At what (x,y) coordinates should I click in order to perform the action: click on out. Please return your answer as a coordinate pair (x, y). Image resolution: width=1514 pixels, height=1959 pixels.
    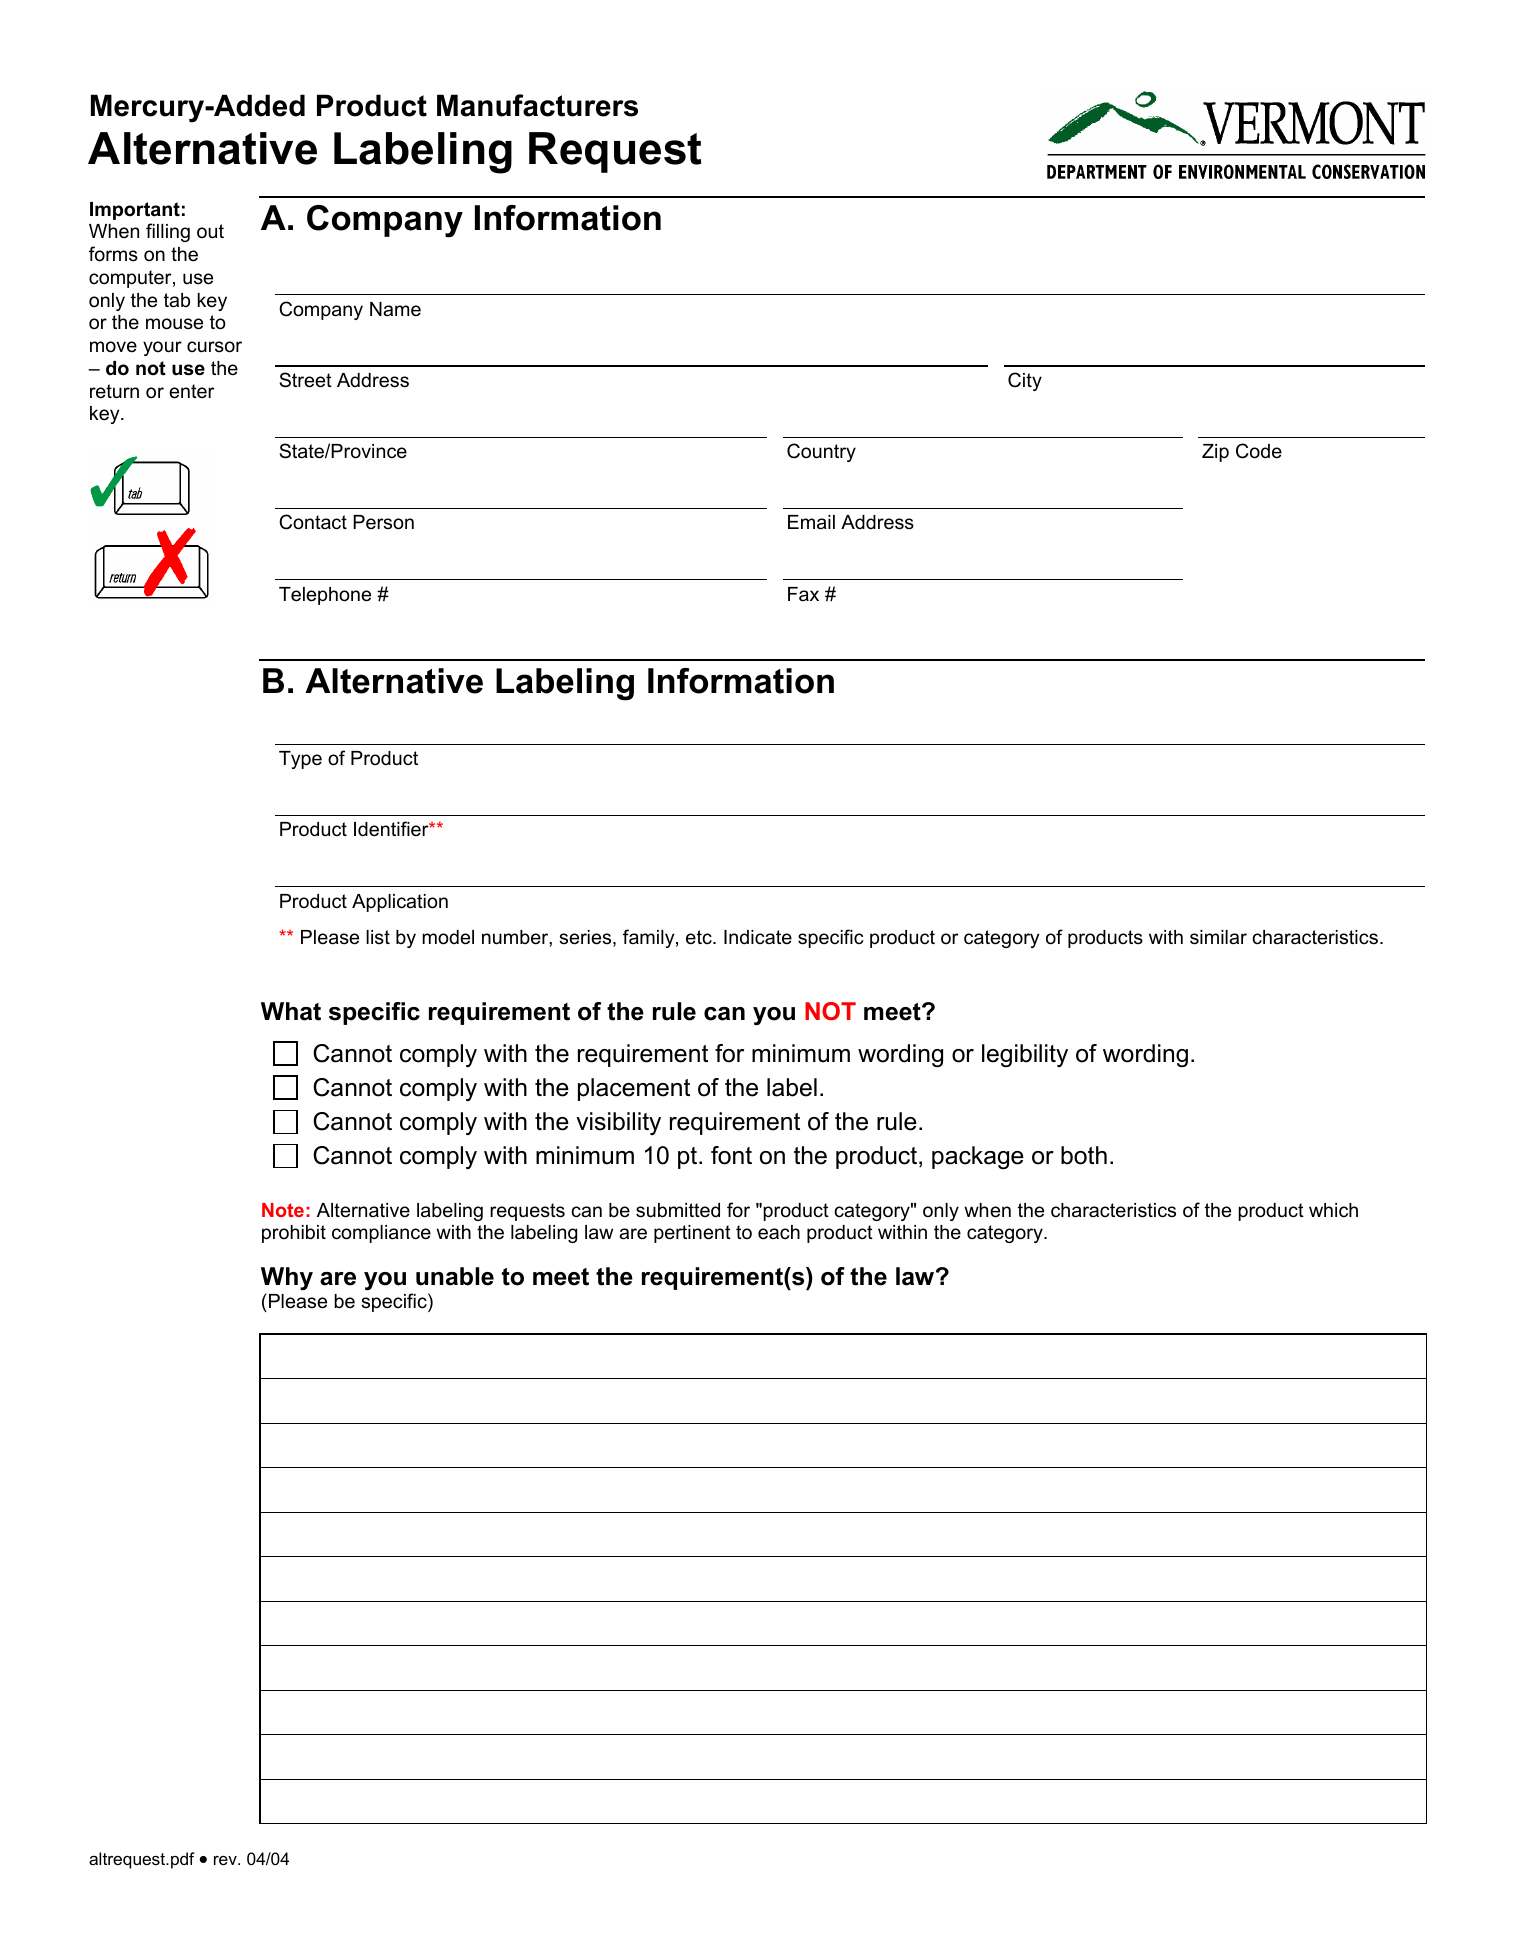
    Looking at the image, I should click on (210, 231).
